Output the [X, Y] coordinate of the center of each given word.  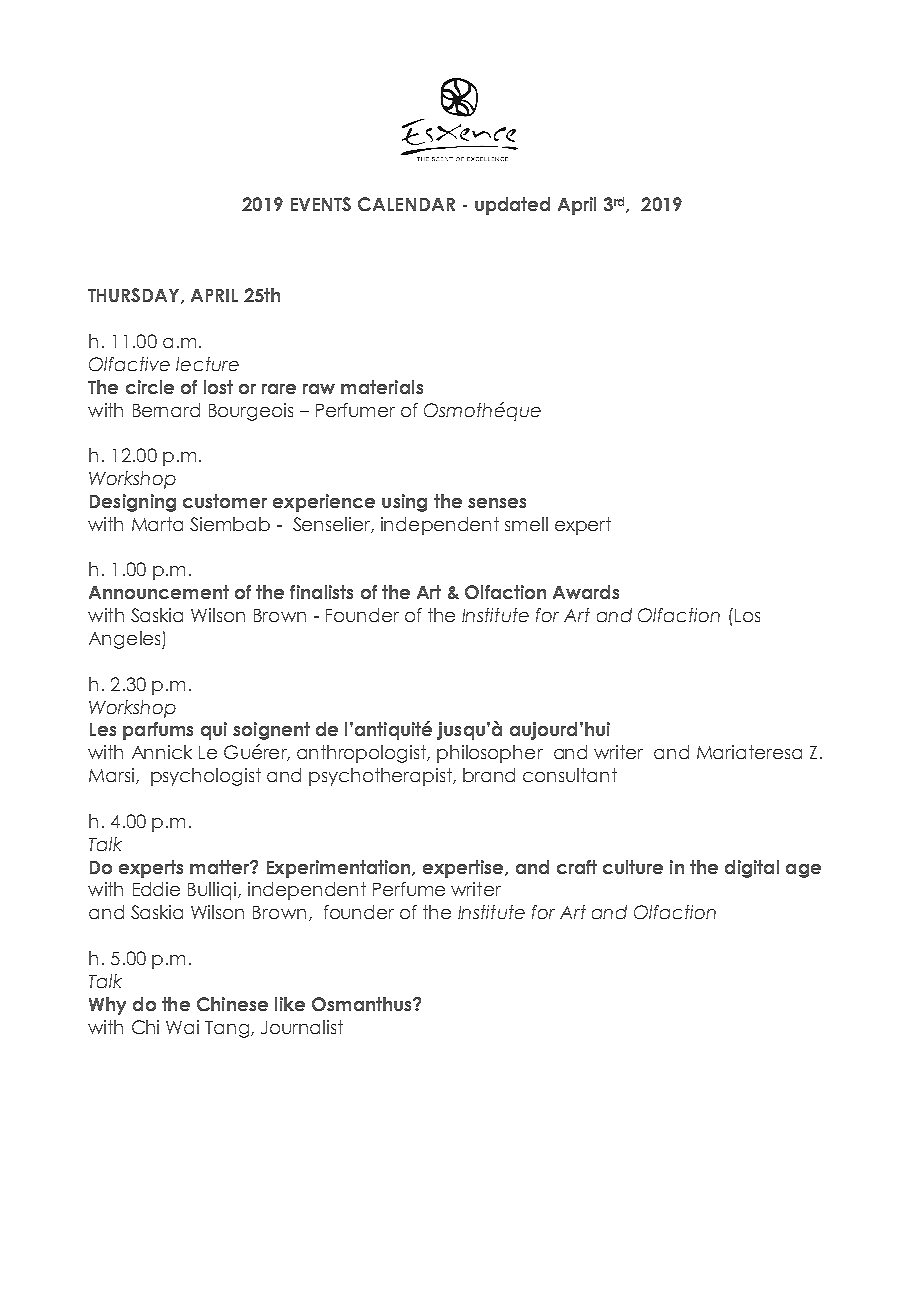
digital [752, 869]
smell [526, 524]
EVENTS [321, 204]
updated [512, 206]
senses [497, 503]
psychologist [206, 777]
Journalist [302, 1027]
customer [225, 501]
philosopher [490, 754]
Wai [182, 1027]
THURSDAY [135, 296]
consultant [570, 775]
